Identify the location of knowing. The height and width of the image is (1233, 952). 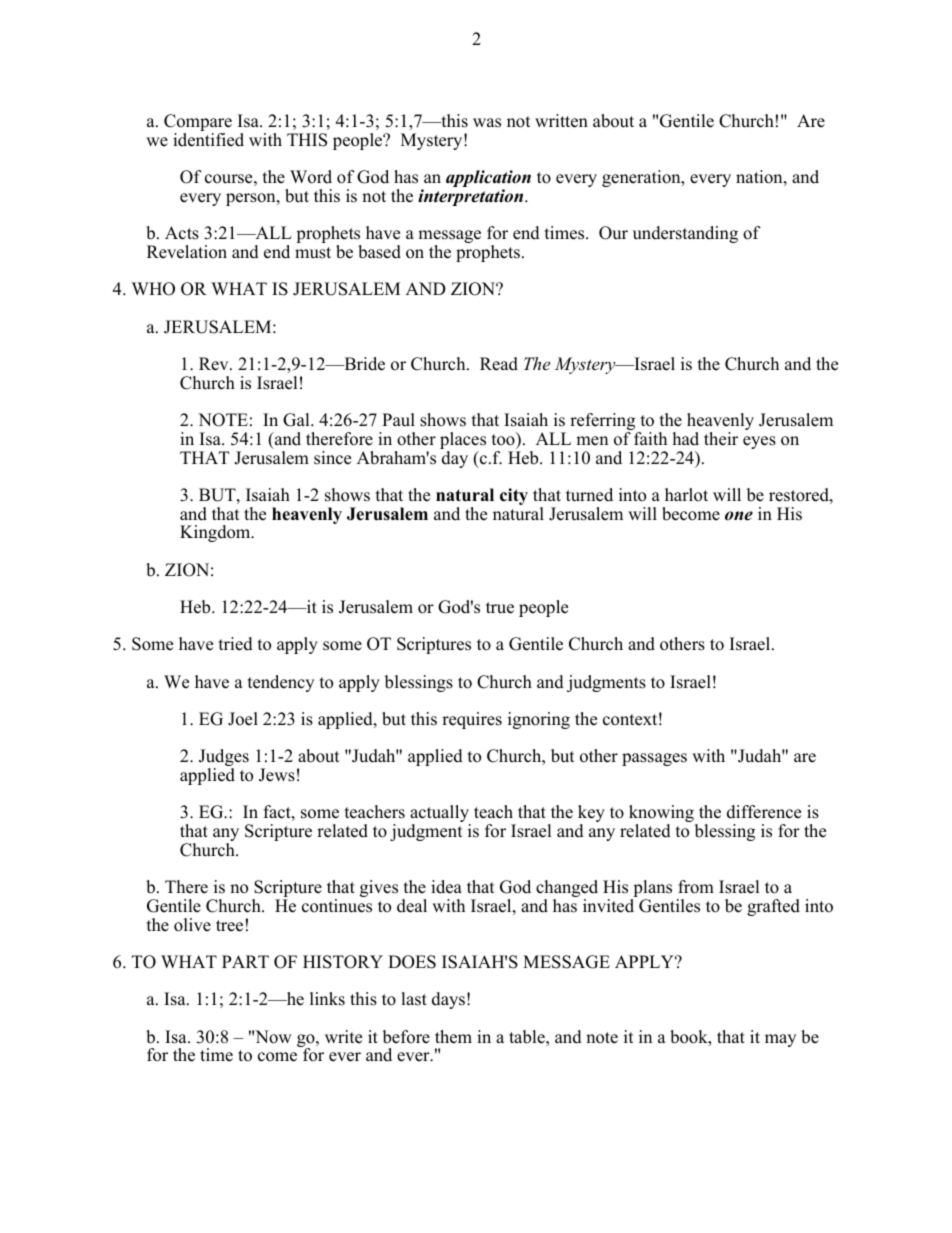
(662, 815).
